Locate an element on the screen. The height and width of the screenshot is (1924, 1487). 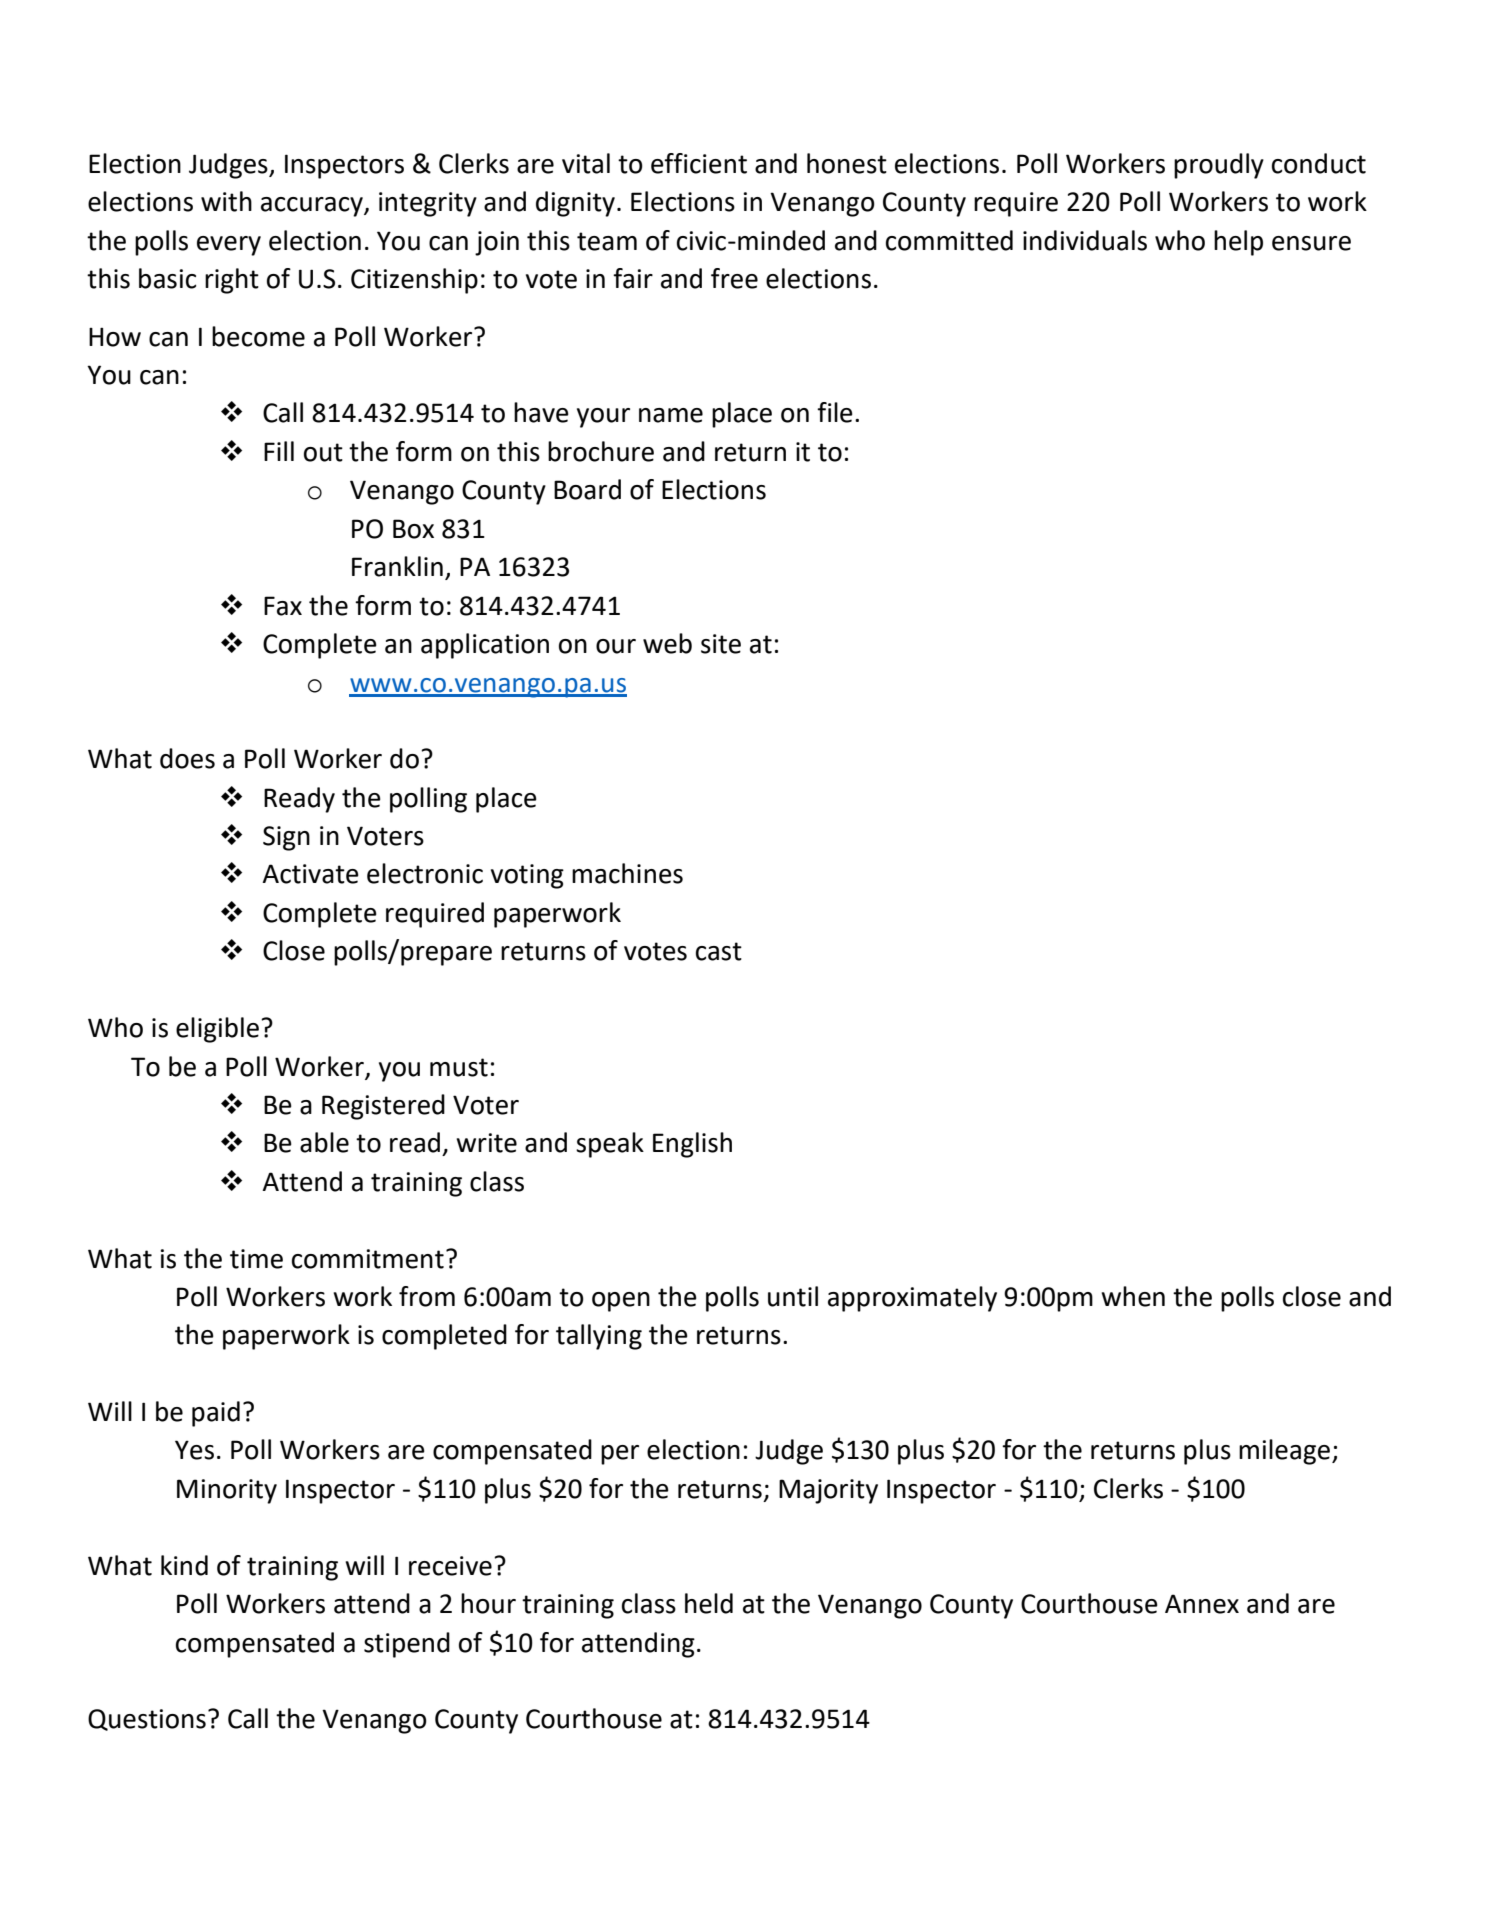
English is located at coordinates (692, 1145).
